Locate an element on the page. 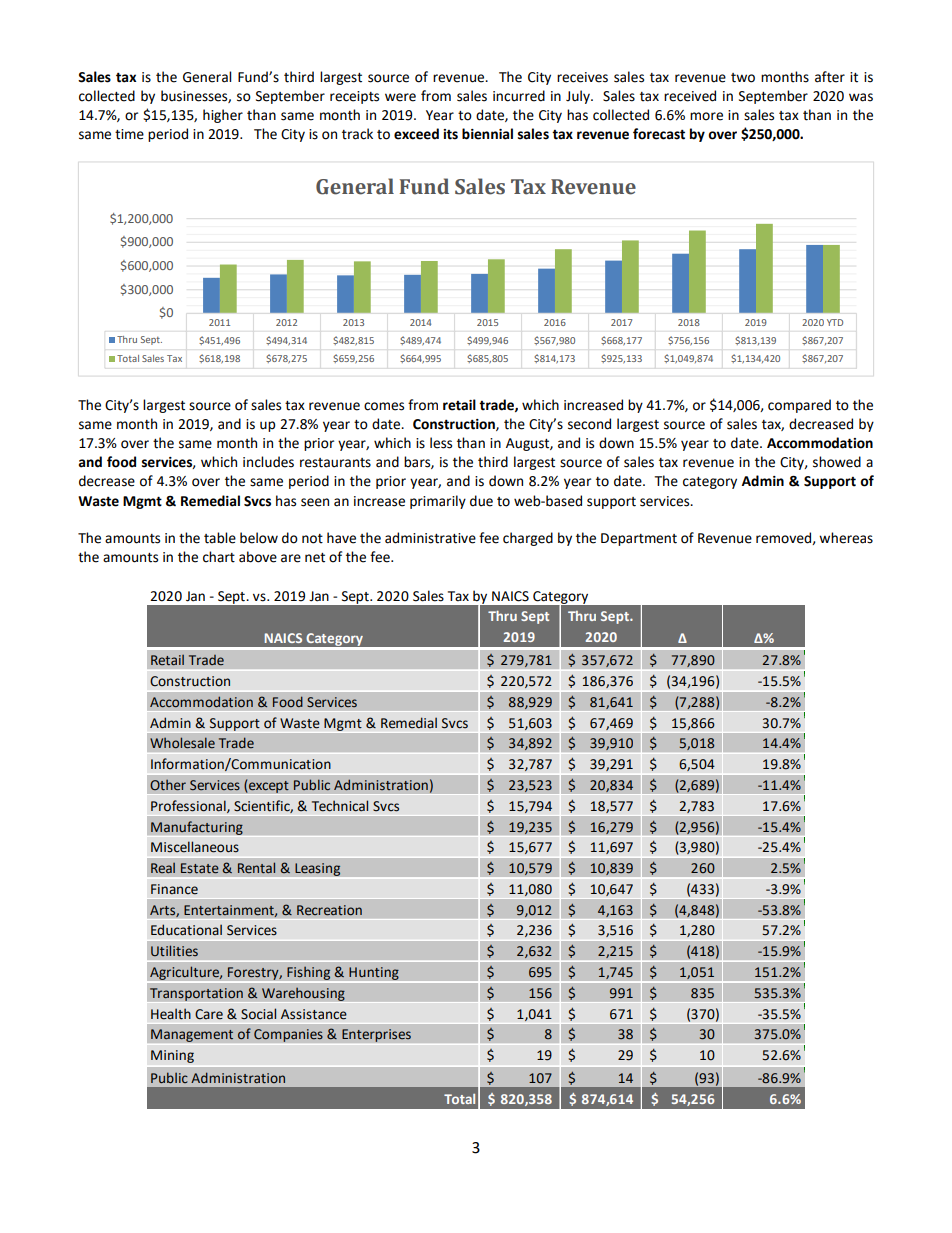  Enterprises is located at coordinates (376, 1035).
